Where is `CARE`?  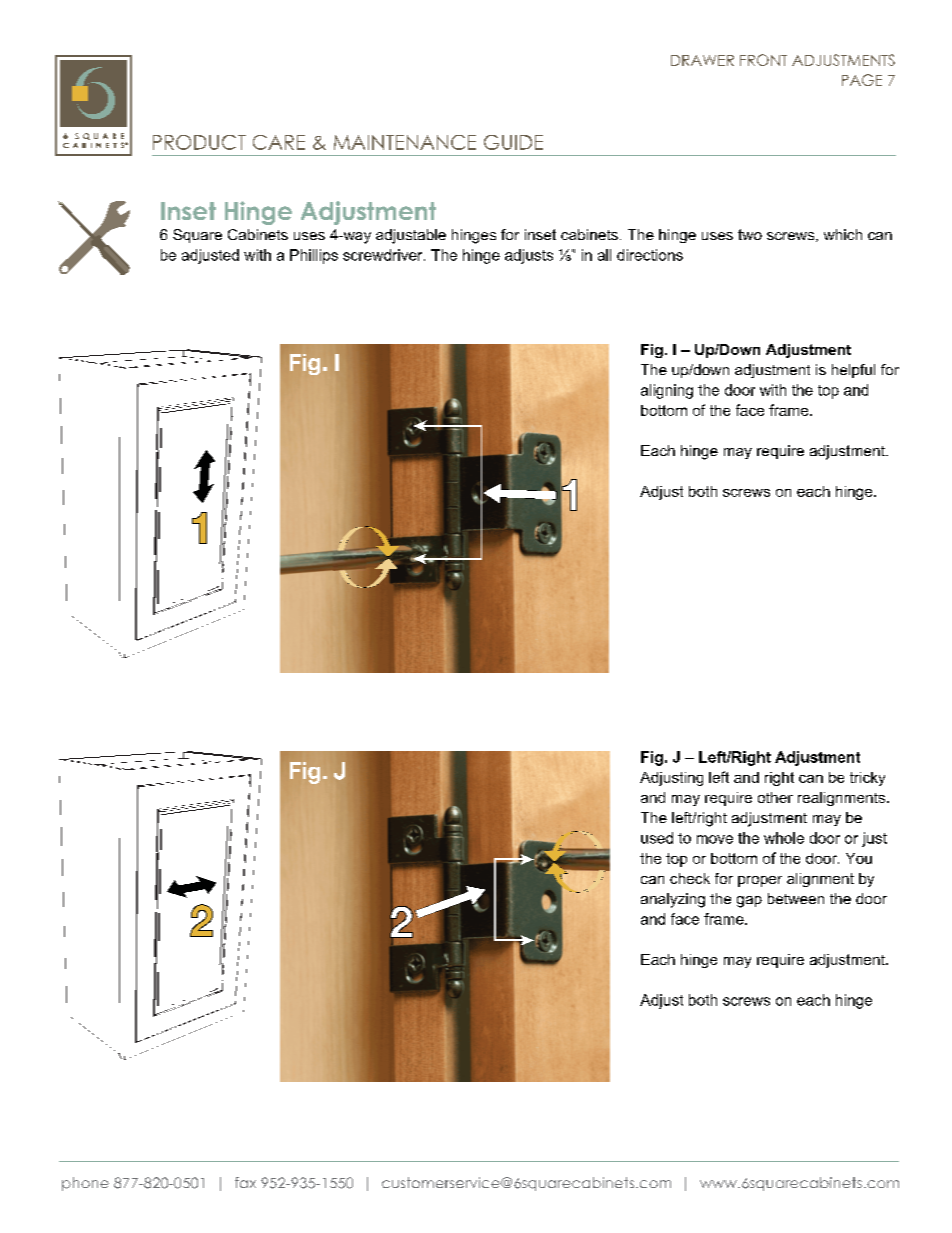 CARE is located at coordinates (279, 142).
